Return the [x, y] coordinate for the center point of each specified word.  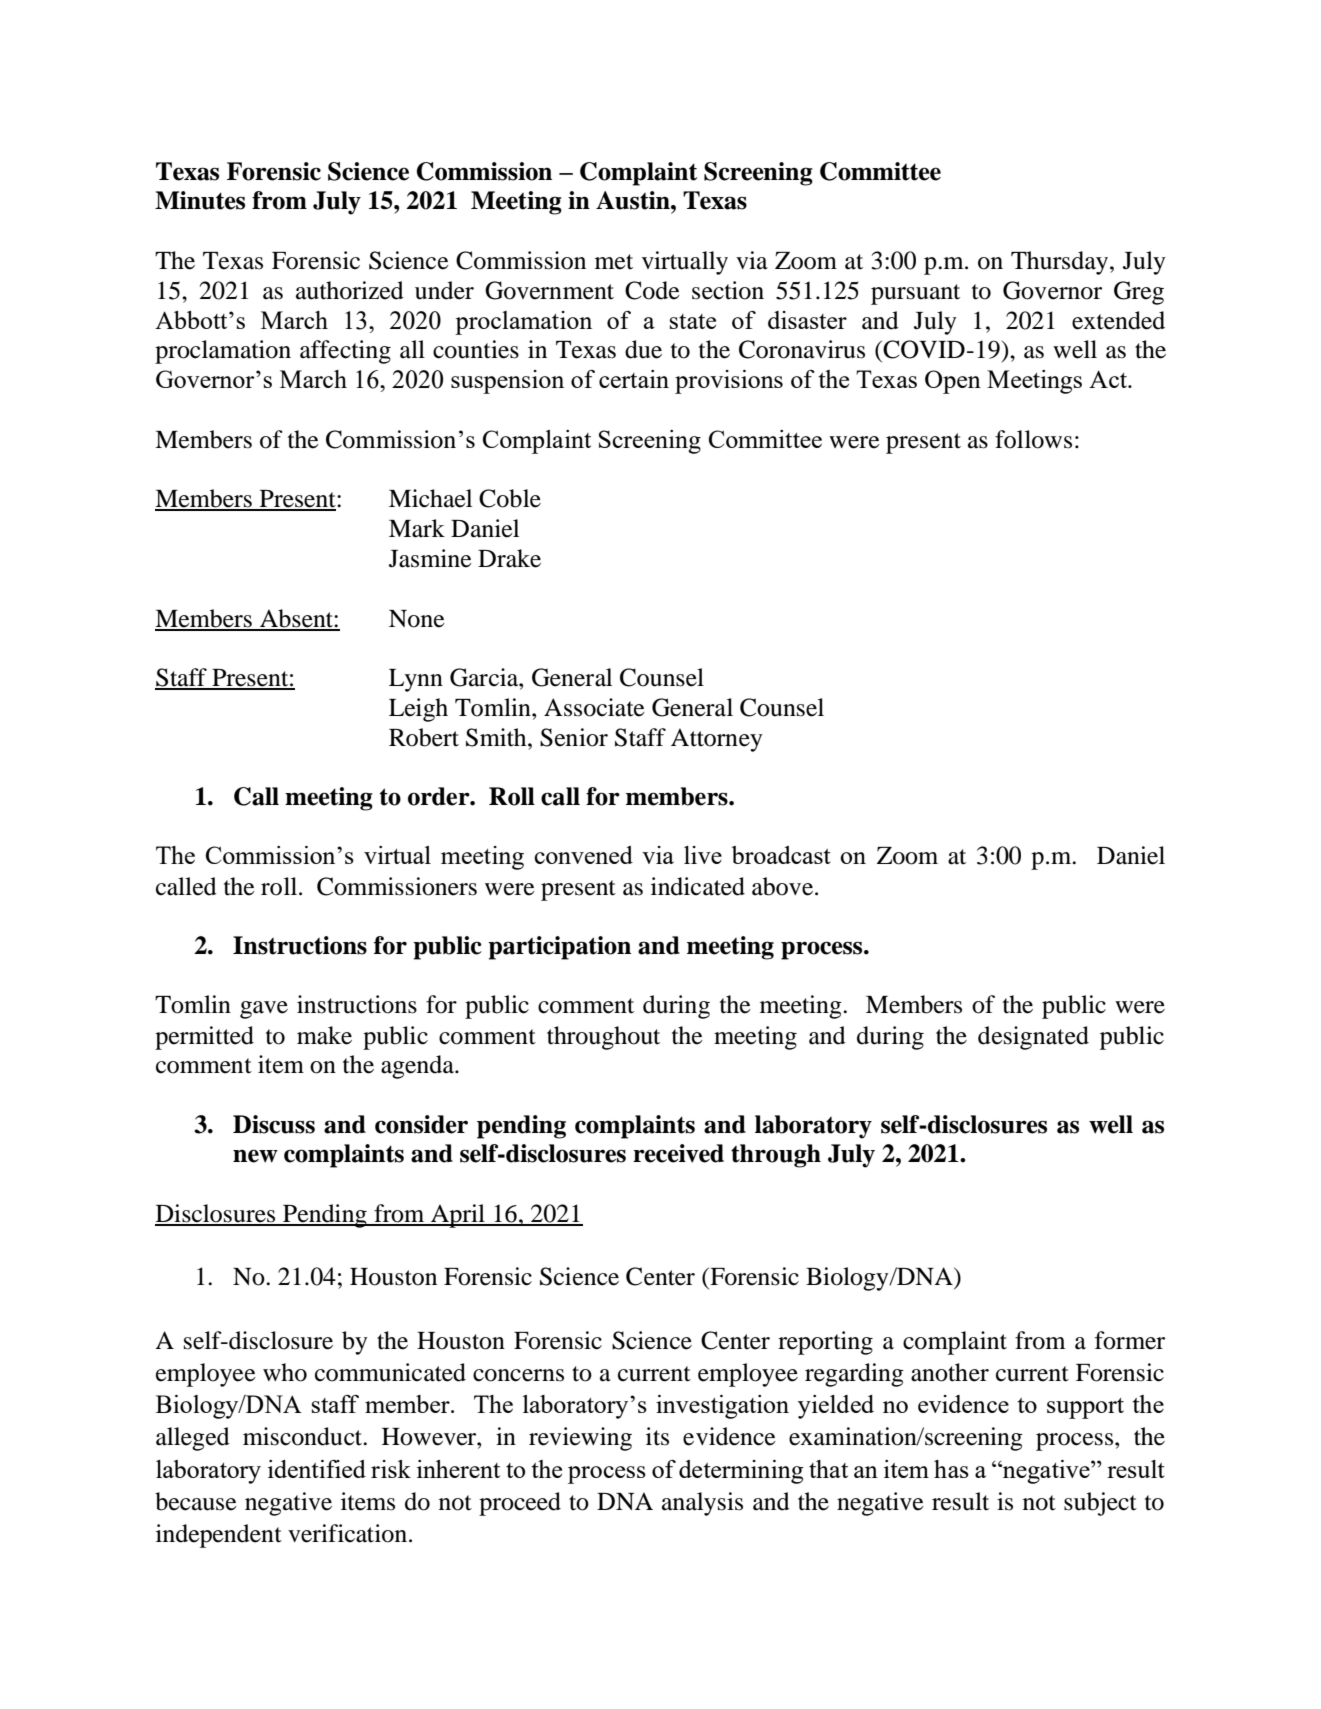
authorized [350, 290]
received [678, 1153]
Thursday [1061, 263]
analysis [702, 1504]
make [324, 1035]
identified [317, 1469]
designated [1033, 1038]
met [614, 262]
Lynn [416, 680]
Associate [594, 707]
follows [1033, 439]
